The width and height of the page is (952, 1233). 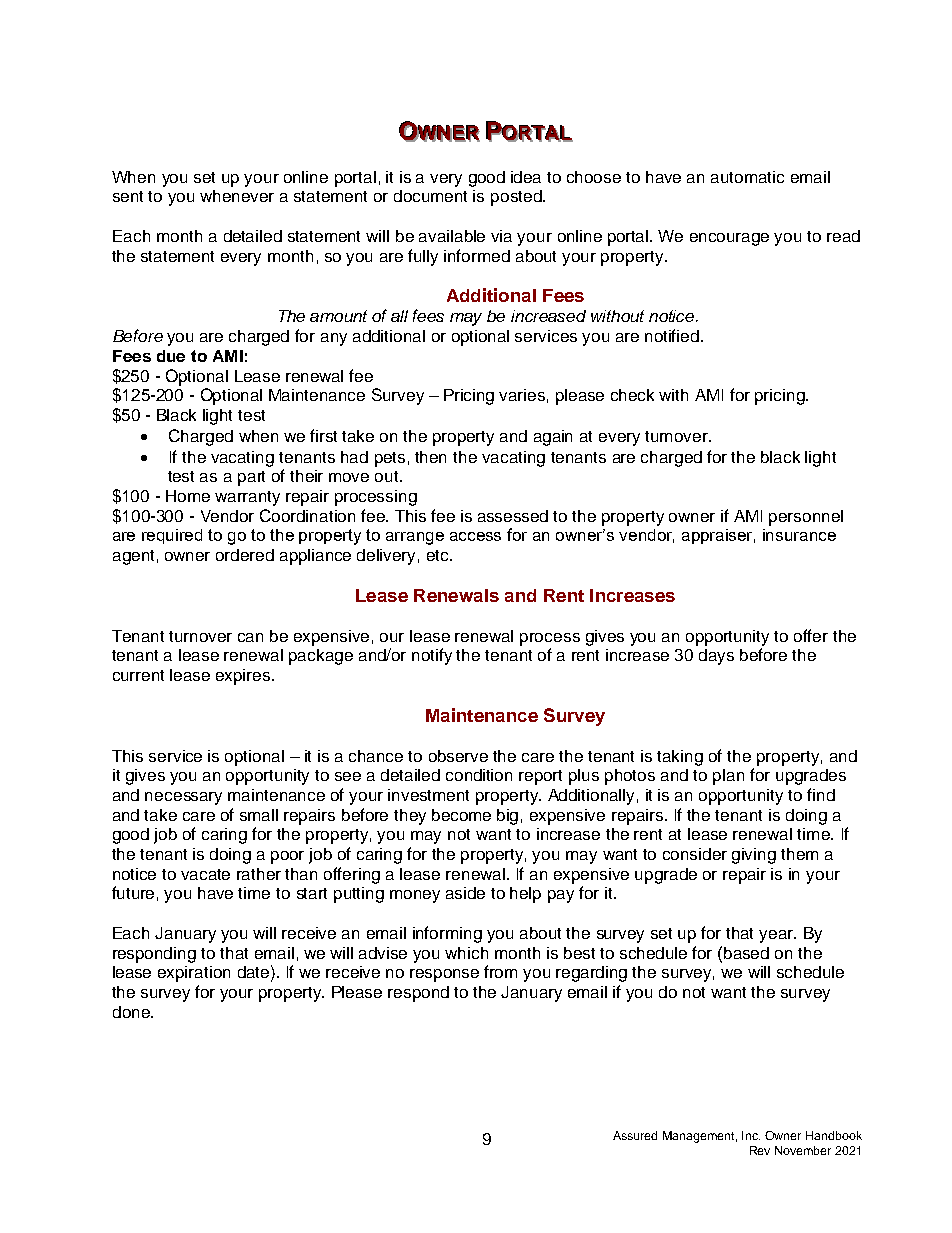 What do you see at coordinates (432, 656) in the page?
I see `notify` at bounding box center [432, 656].
